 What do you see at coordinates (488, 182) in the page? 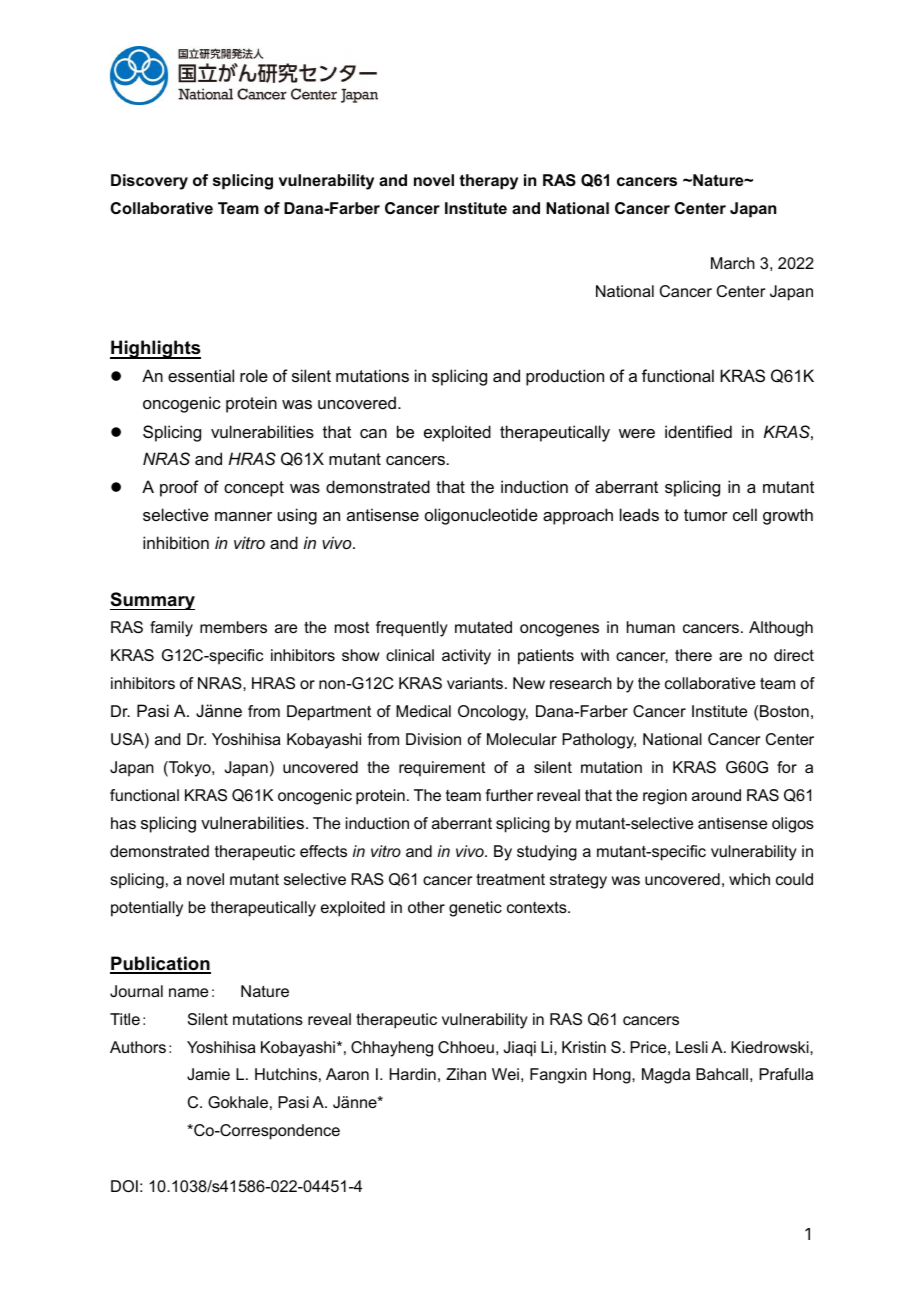
I see `therapy` at bounding box center [488, 182].
